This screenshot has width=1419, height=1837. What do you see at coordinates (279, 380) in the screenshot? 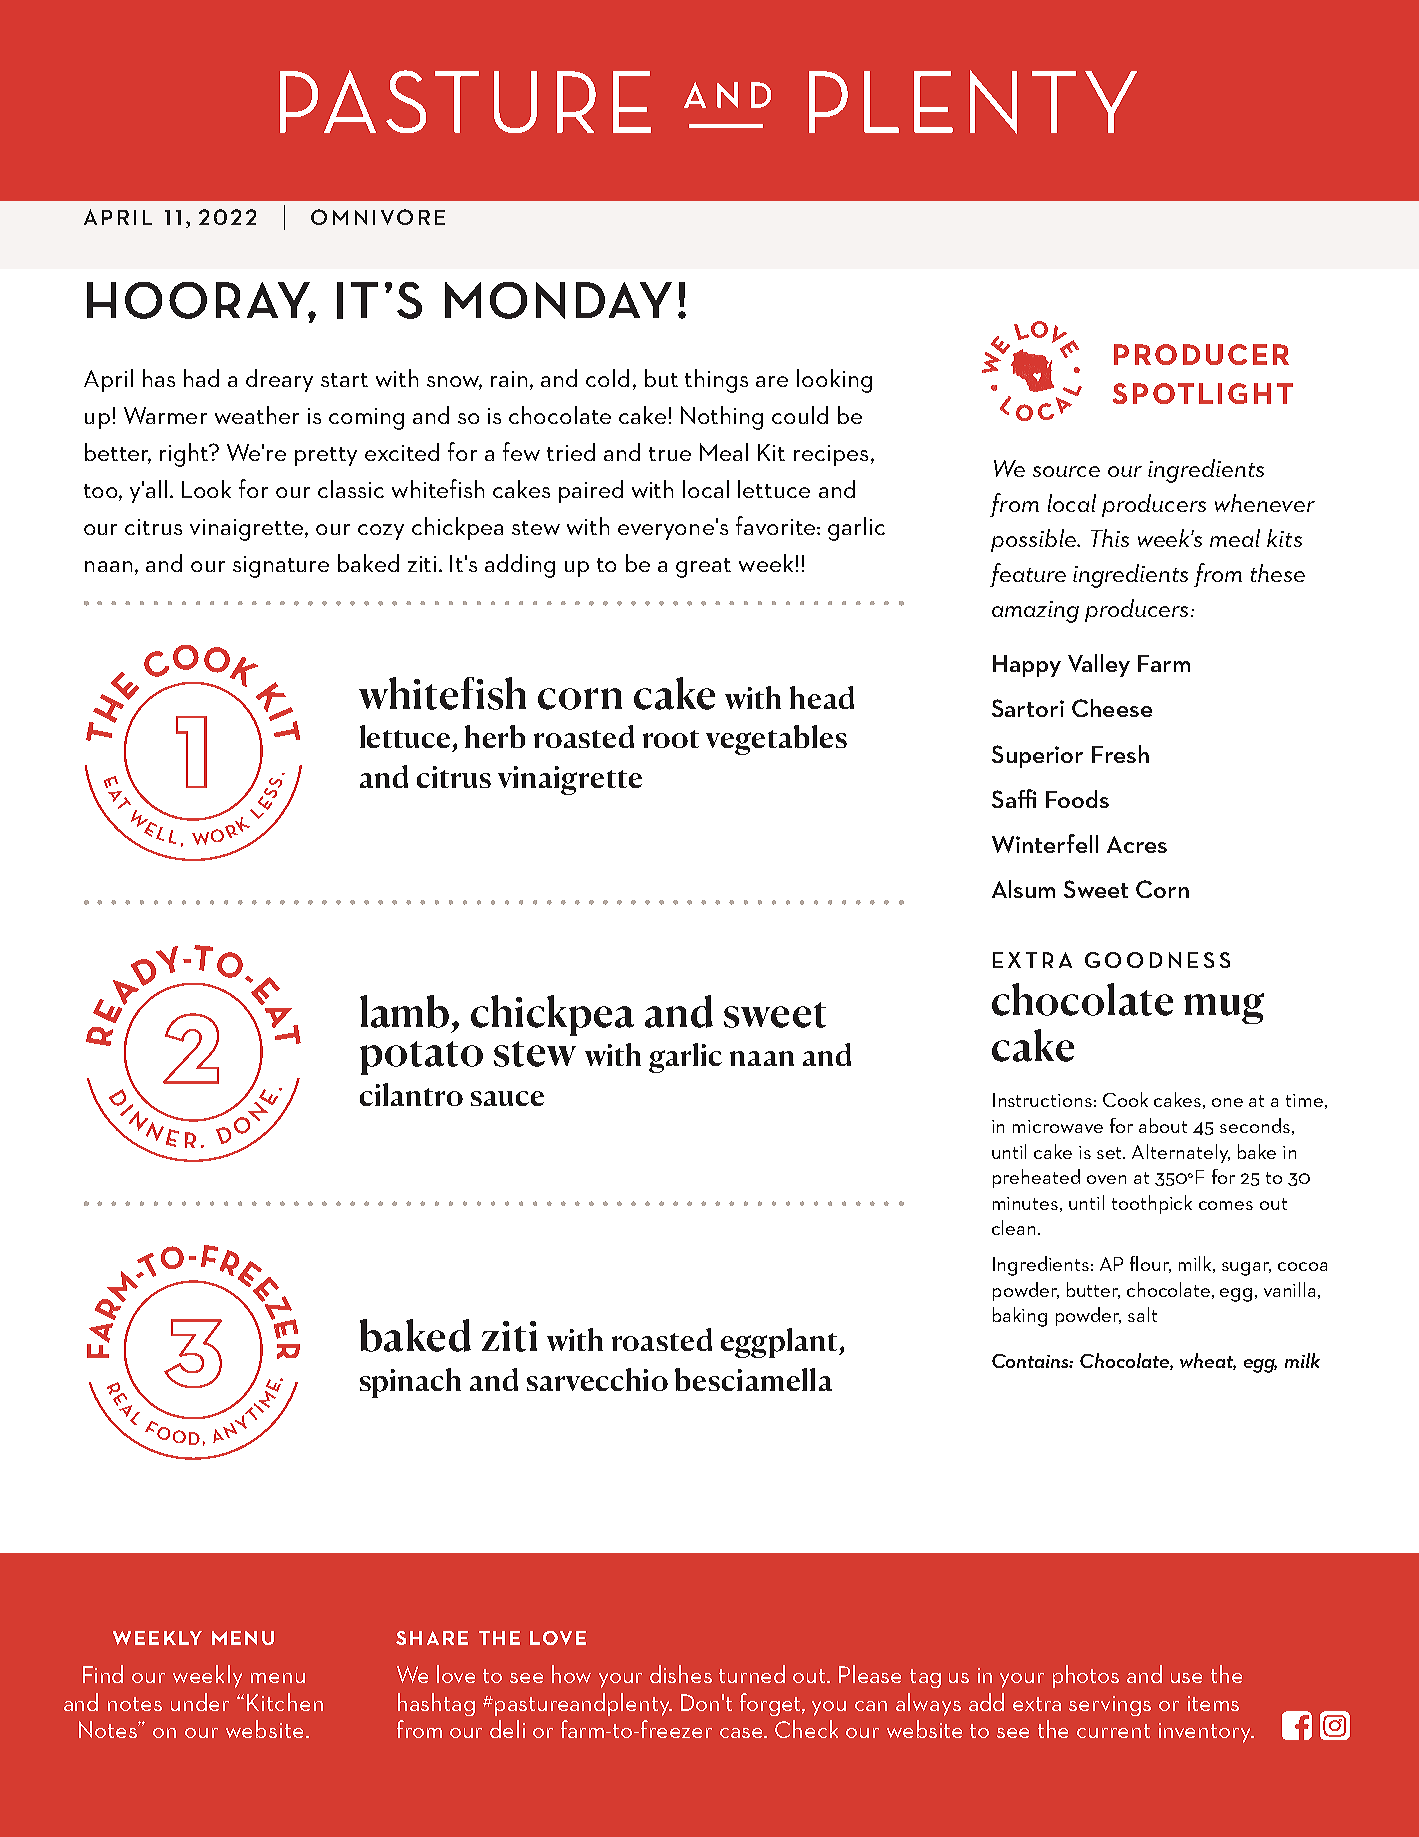
I see `dreary` at bounding box center [279, 380].
